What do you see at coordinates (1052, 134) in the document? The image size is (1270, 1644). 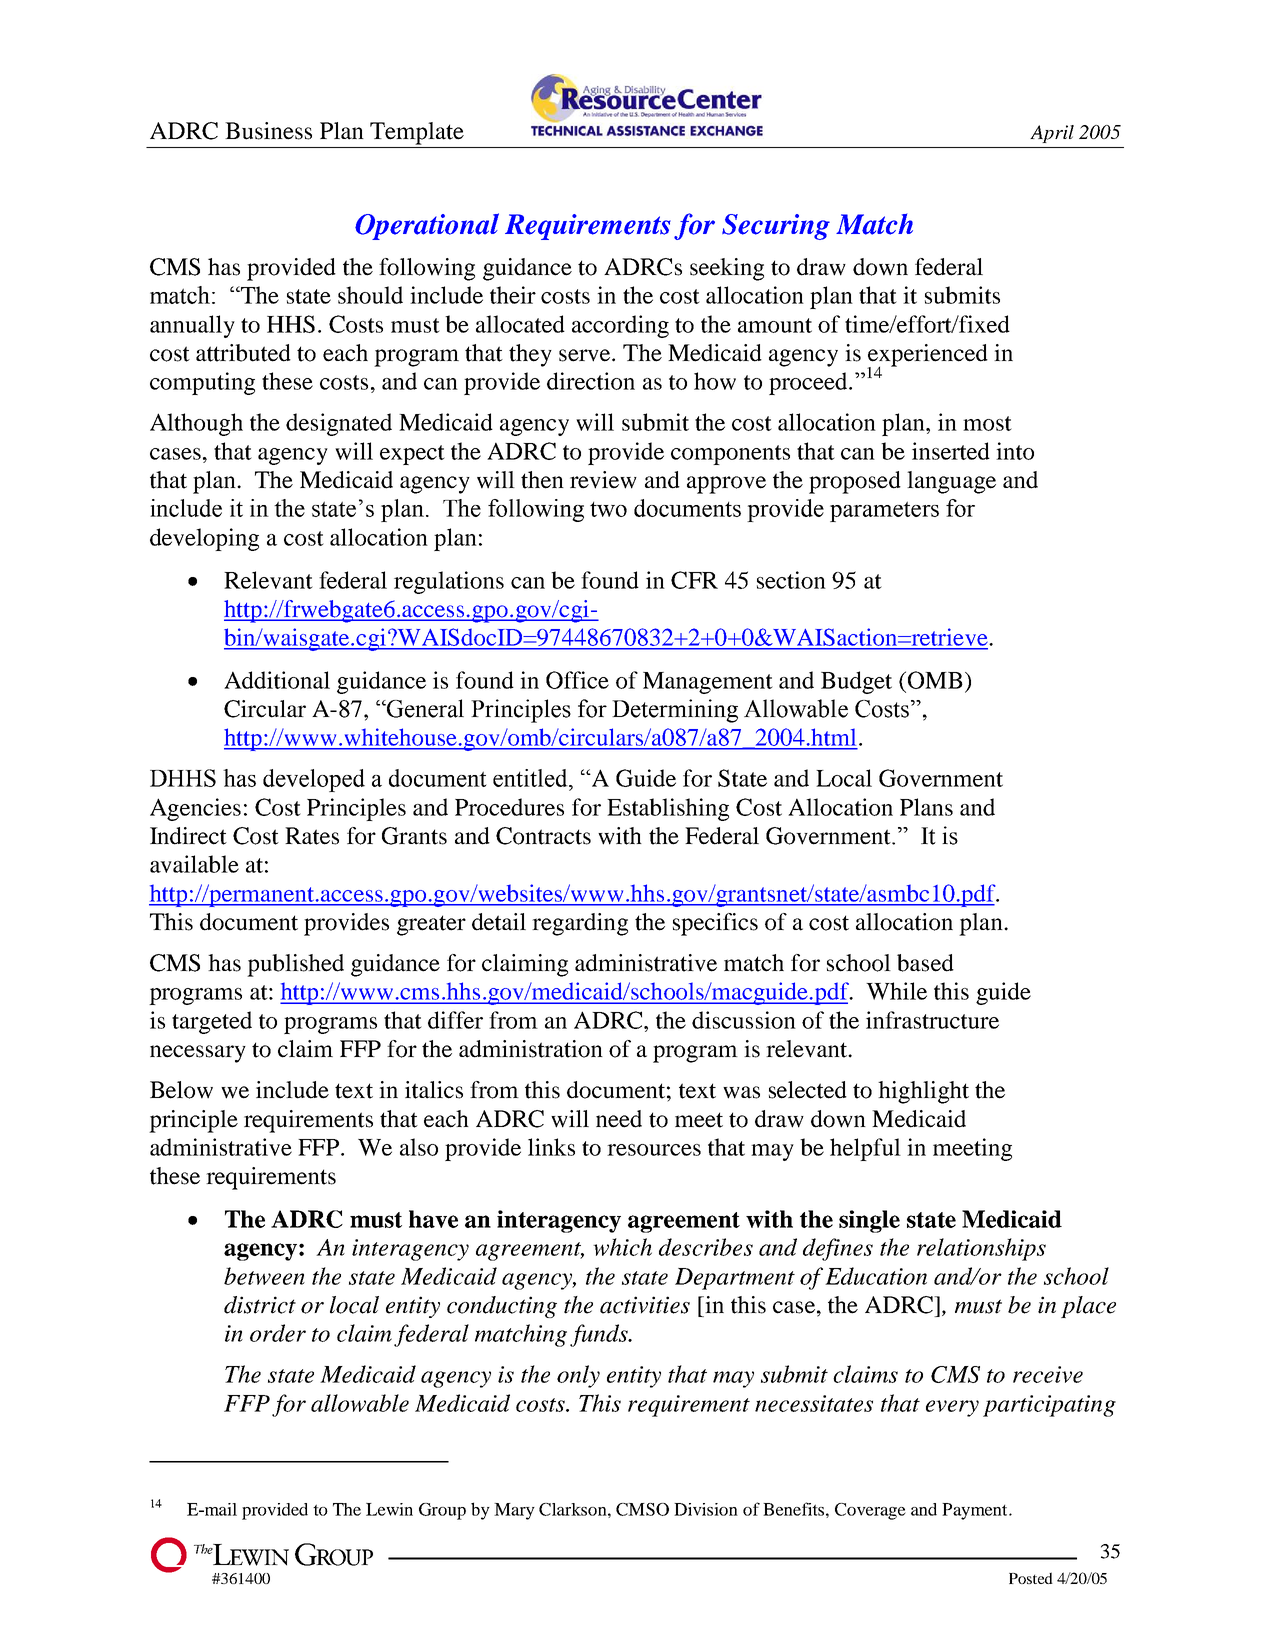 I see `April` at bounding box center [1052, 134].
